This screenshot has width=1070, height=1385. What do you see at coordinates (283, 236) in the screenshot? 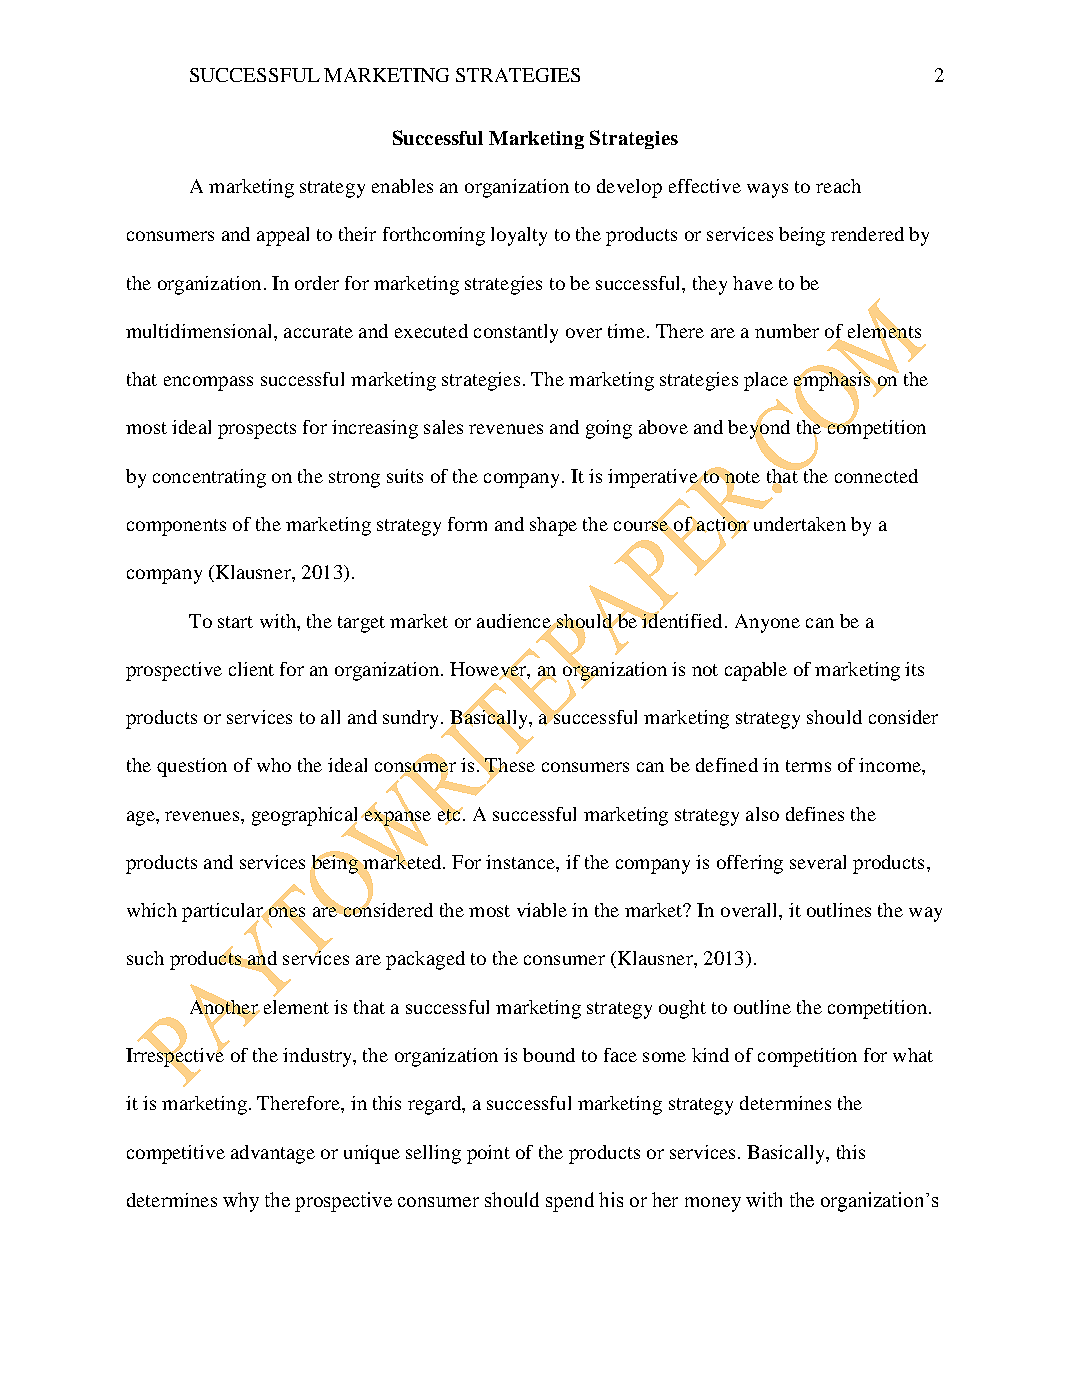
I see `appeal` at bounding box center [283, 236].
